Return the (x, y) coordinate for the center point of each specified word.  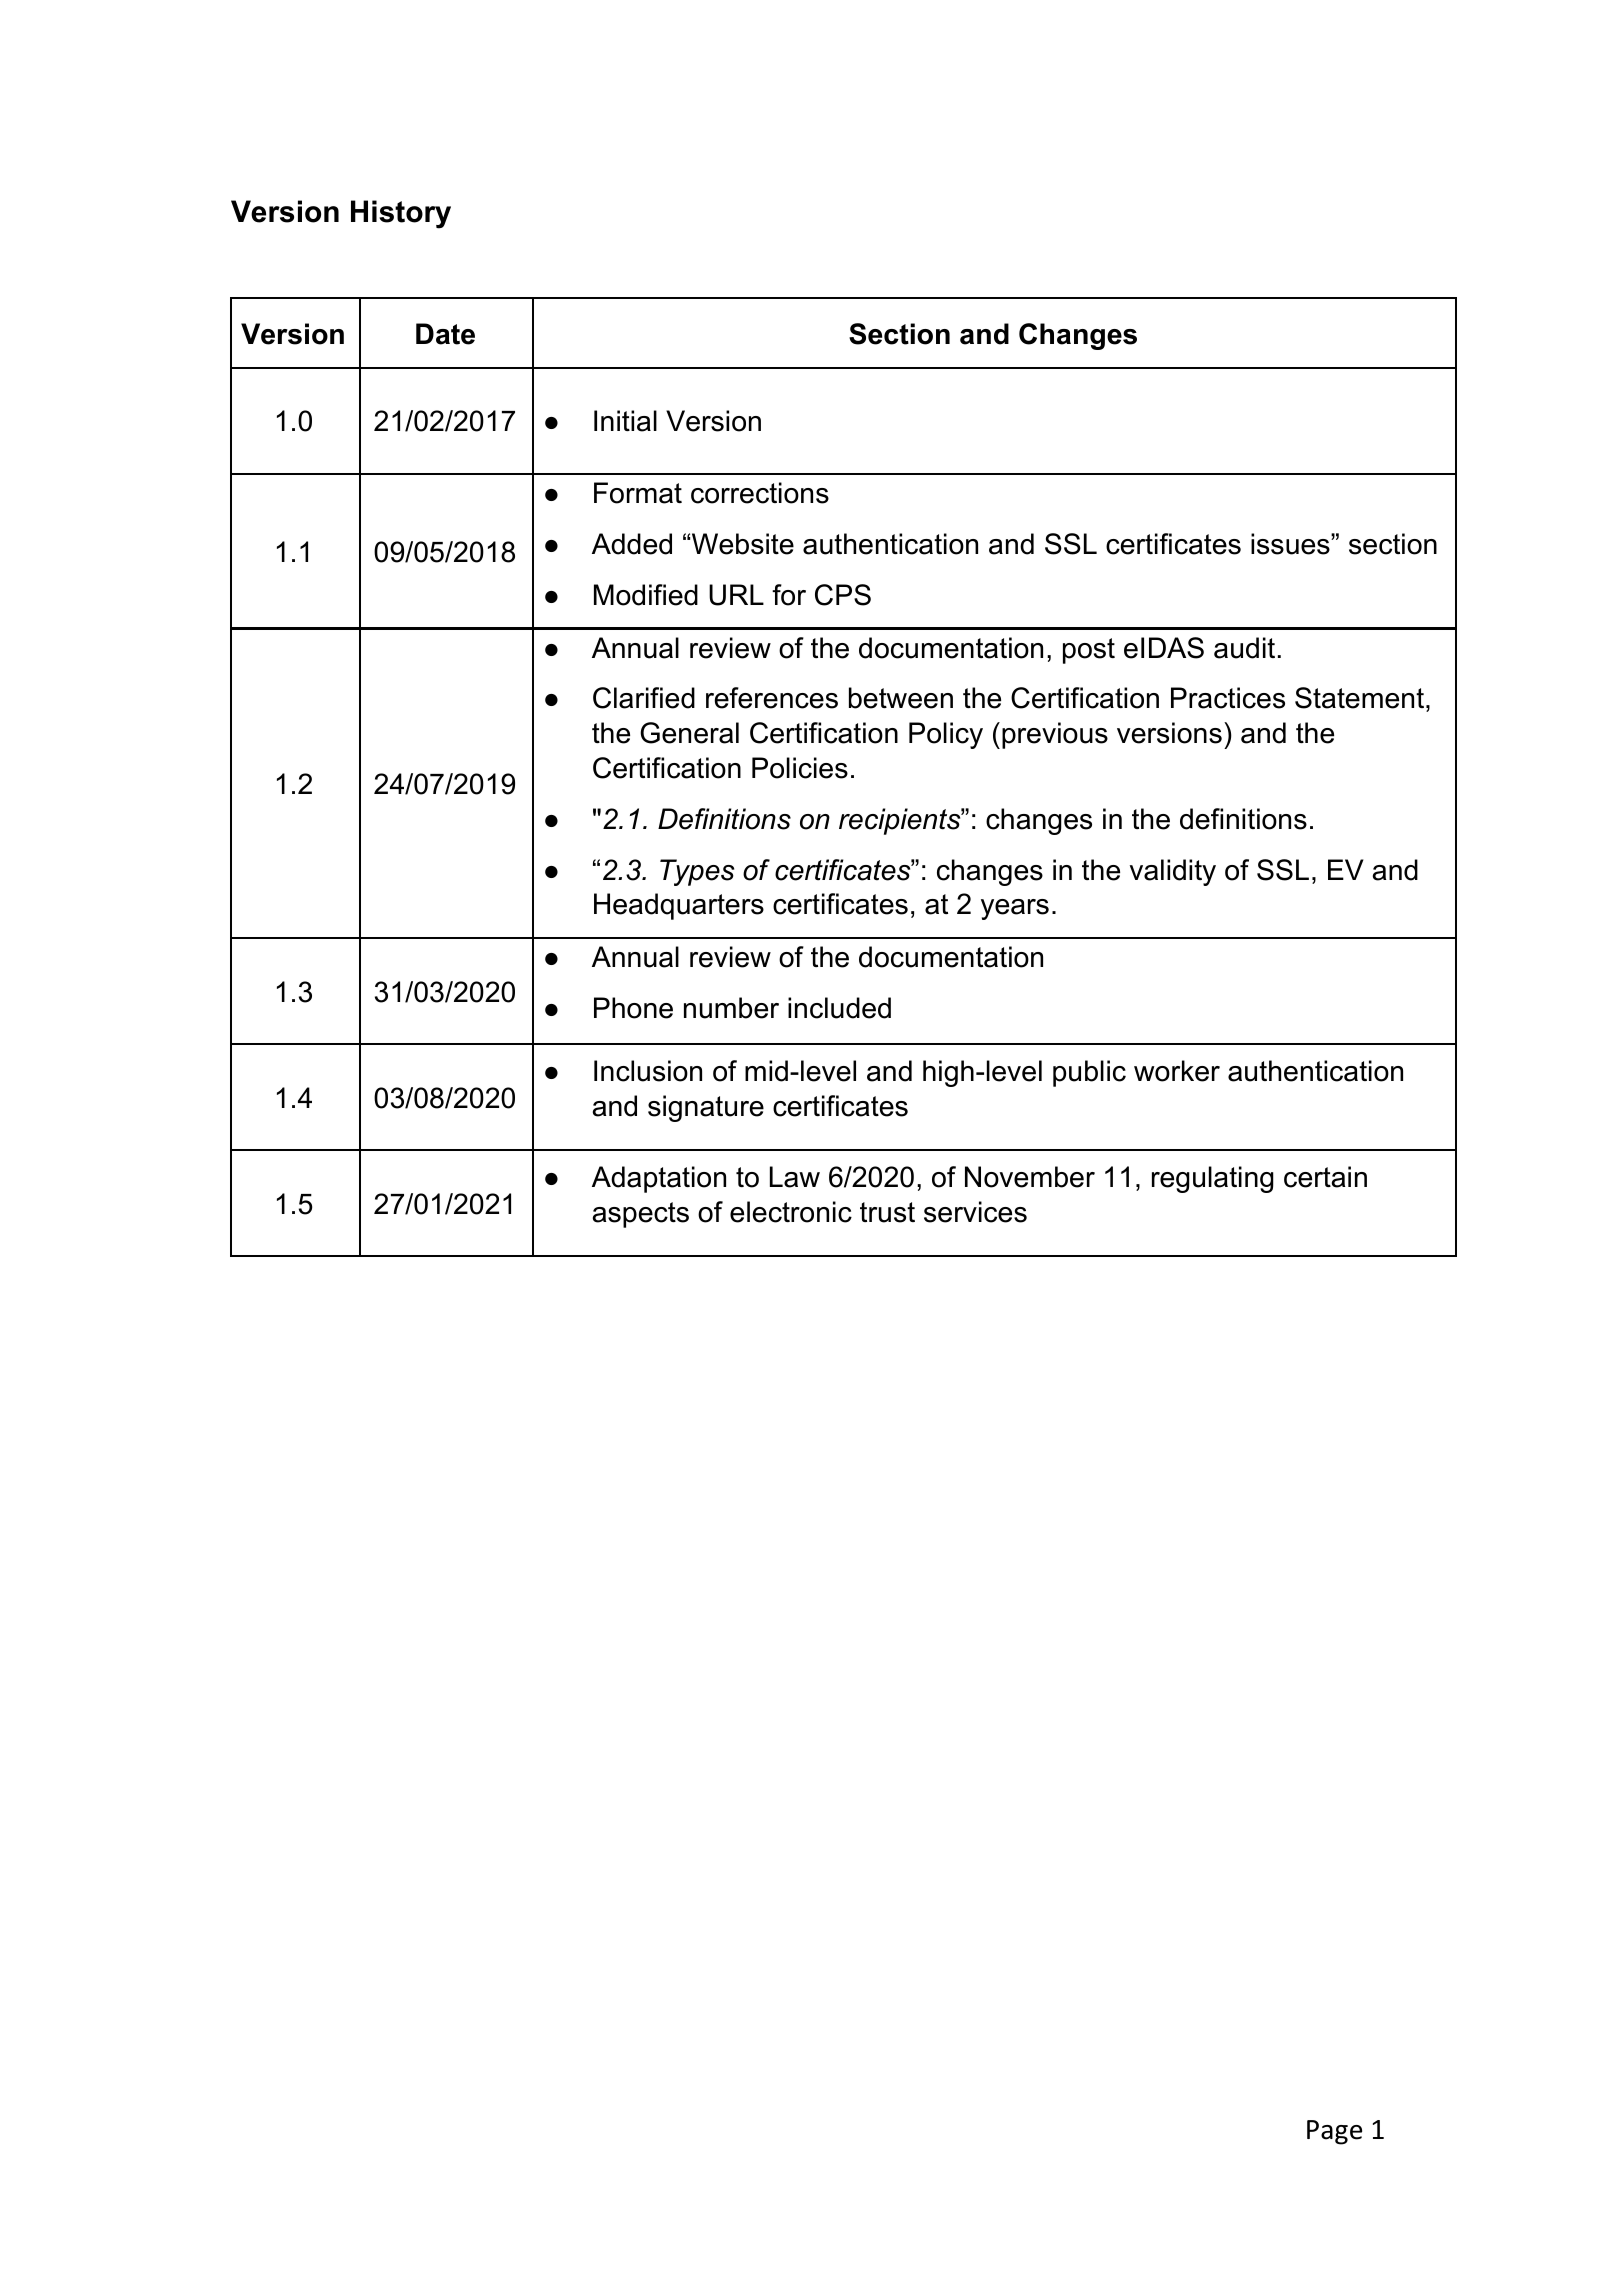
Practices (1228, 698)
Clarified (644, 698)
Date (445, 334)
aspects (641, 1215)
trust (887, 1212)
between (901, 698)
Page (1334, 2132)
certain (1325, 1177)
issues (1291, 544)
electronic (791, 1212)
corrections (760, 493)
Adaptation (659, 1179)
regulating (1213, 1179)
